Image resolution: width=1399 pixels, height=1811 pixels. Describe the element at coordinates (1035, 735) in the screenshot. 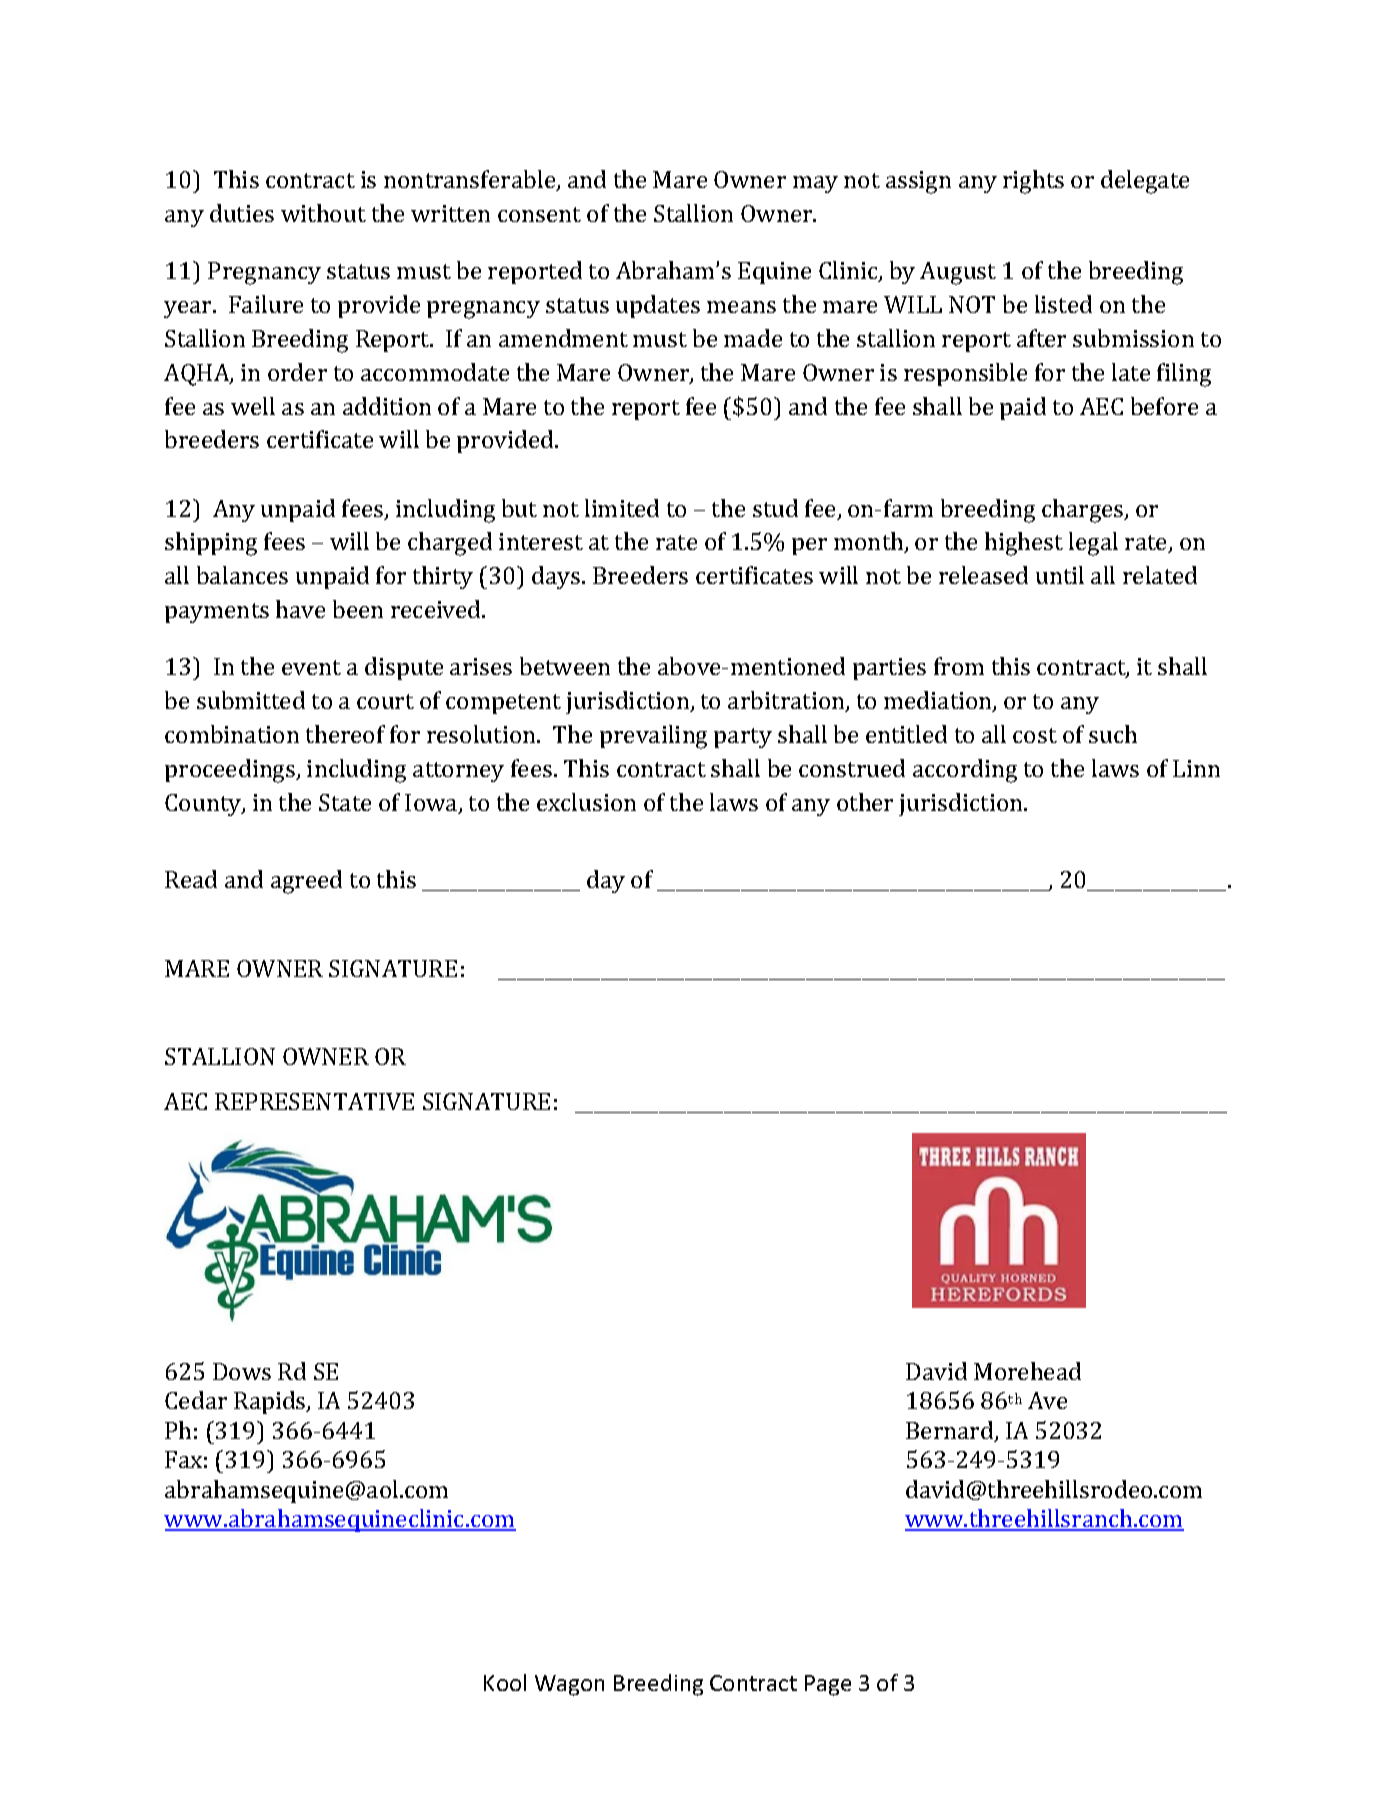

I see `cost` at that location.
